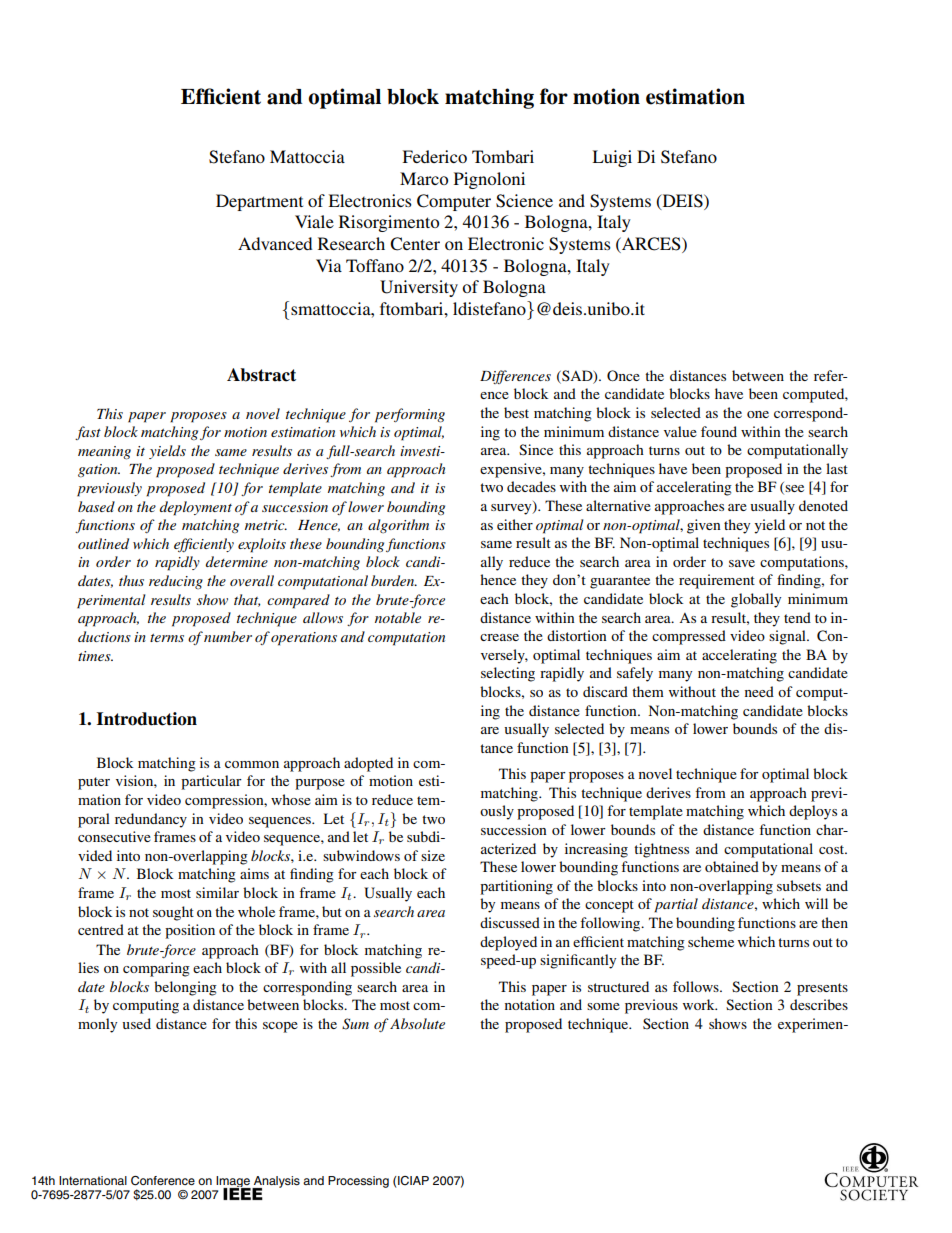 The width and height of the screenshot is (952, 1233). Describe the element at coordinates (759, 691) in the screenshot. I see `need` at that location.
